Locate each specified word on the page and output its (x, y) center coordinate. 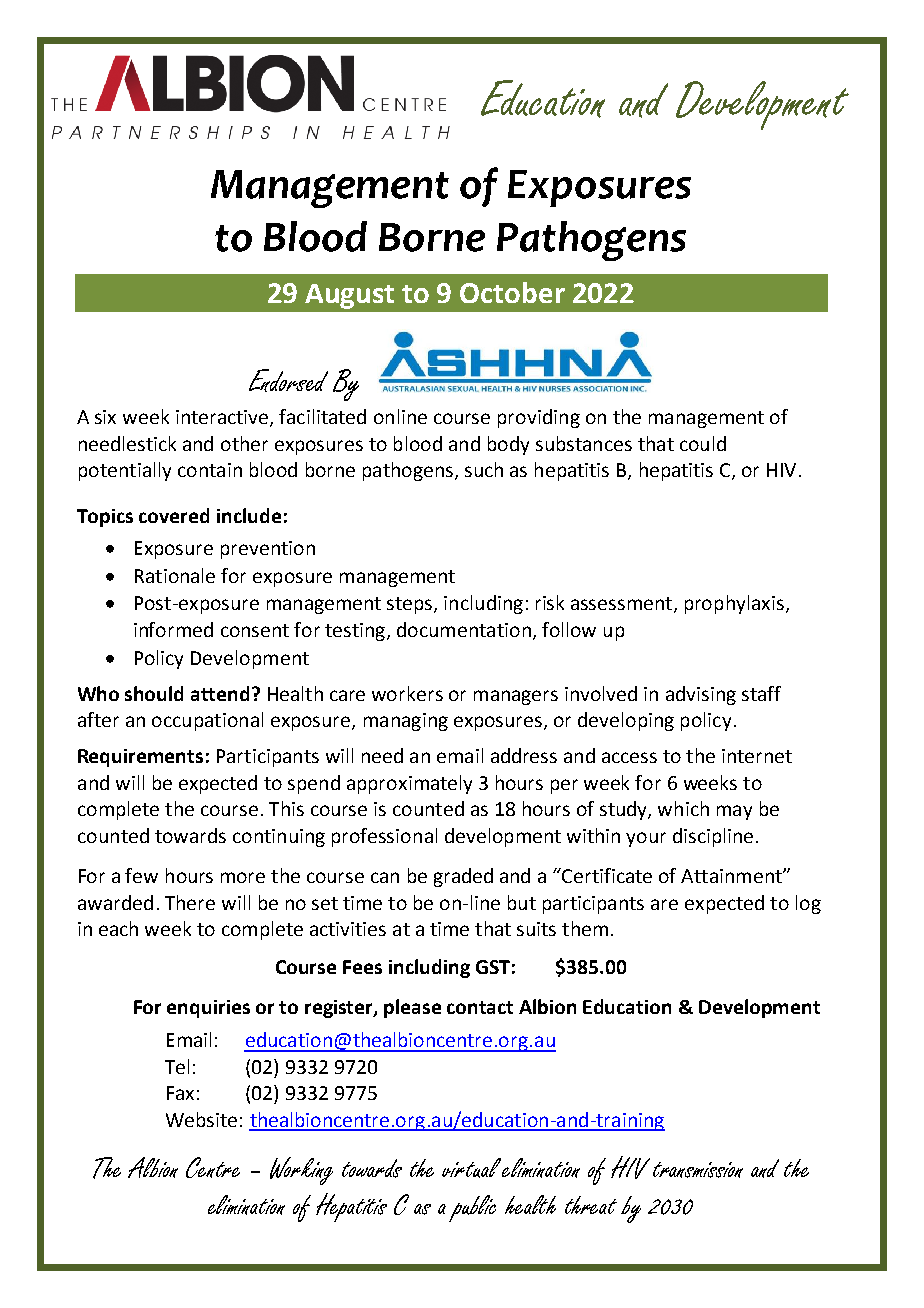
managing (406, 722)
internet (757, 756)
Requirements (140, 758)
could (703, 443)
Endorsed (288, 380)
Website (201, 1119)
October (512, 292)
